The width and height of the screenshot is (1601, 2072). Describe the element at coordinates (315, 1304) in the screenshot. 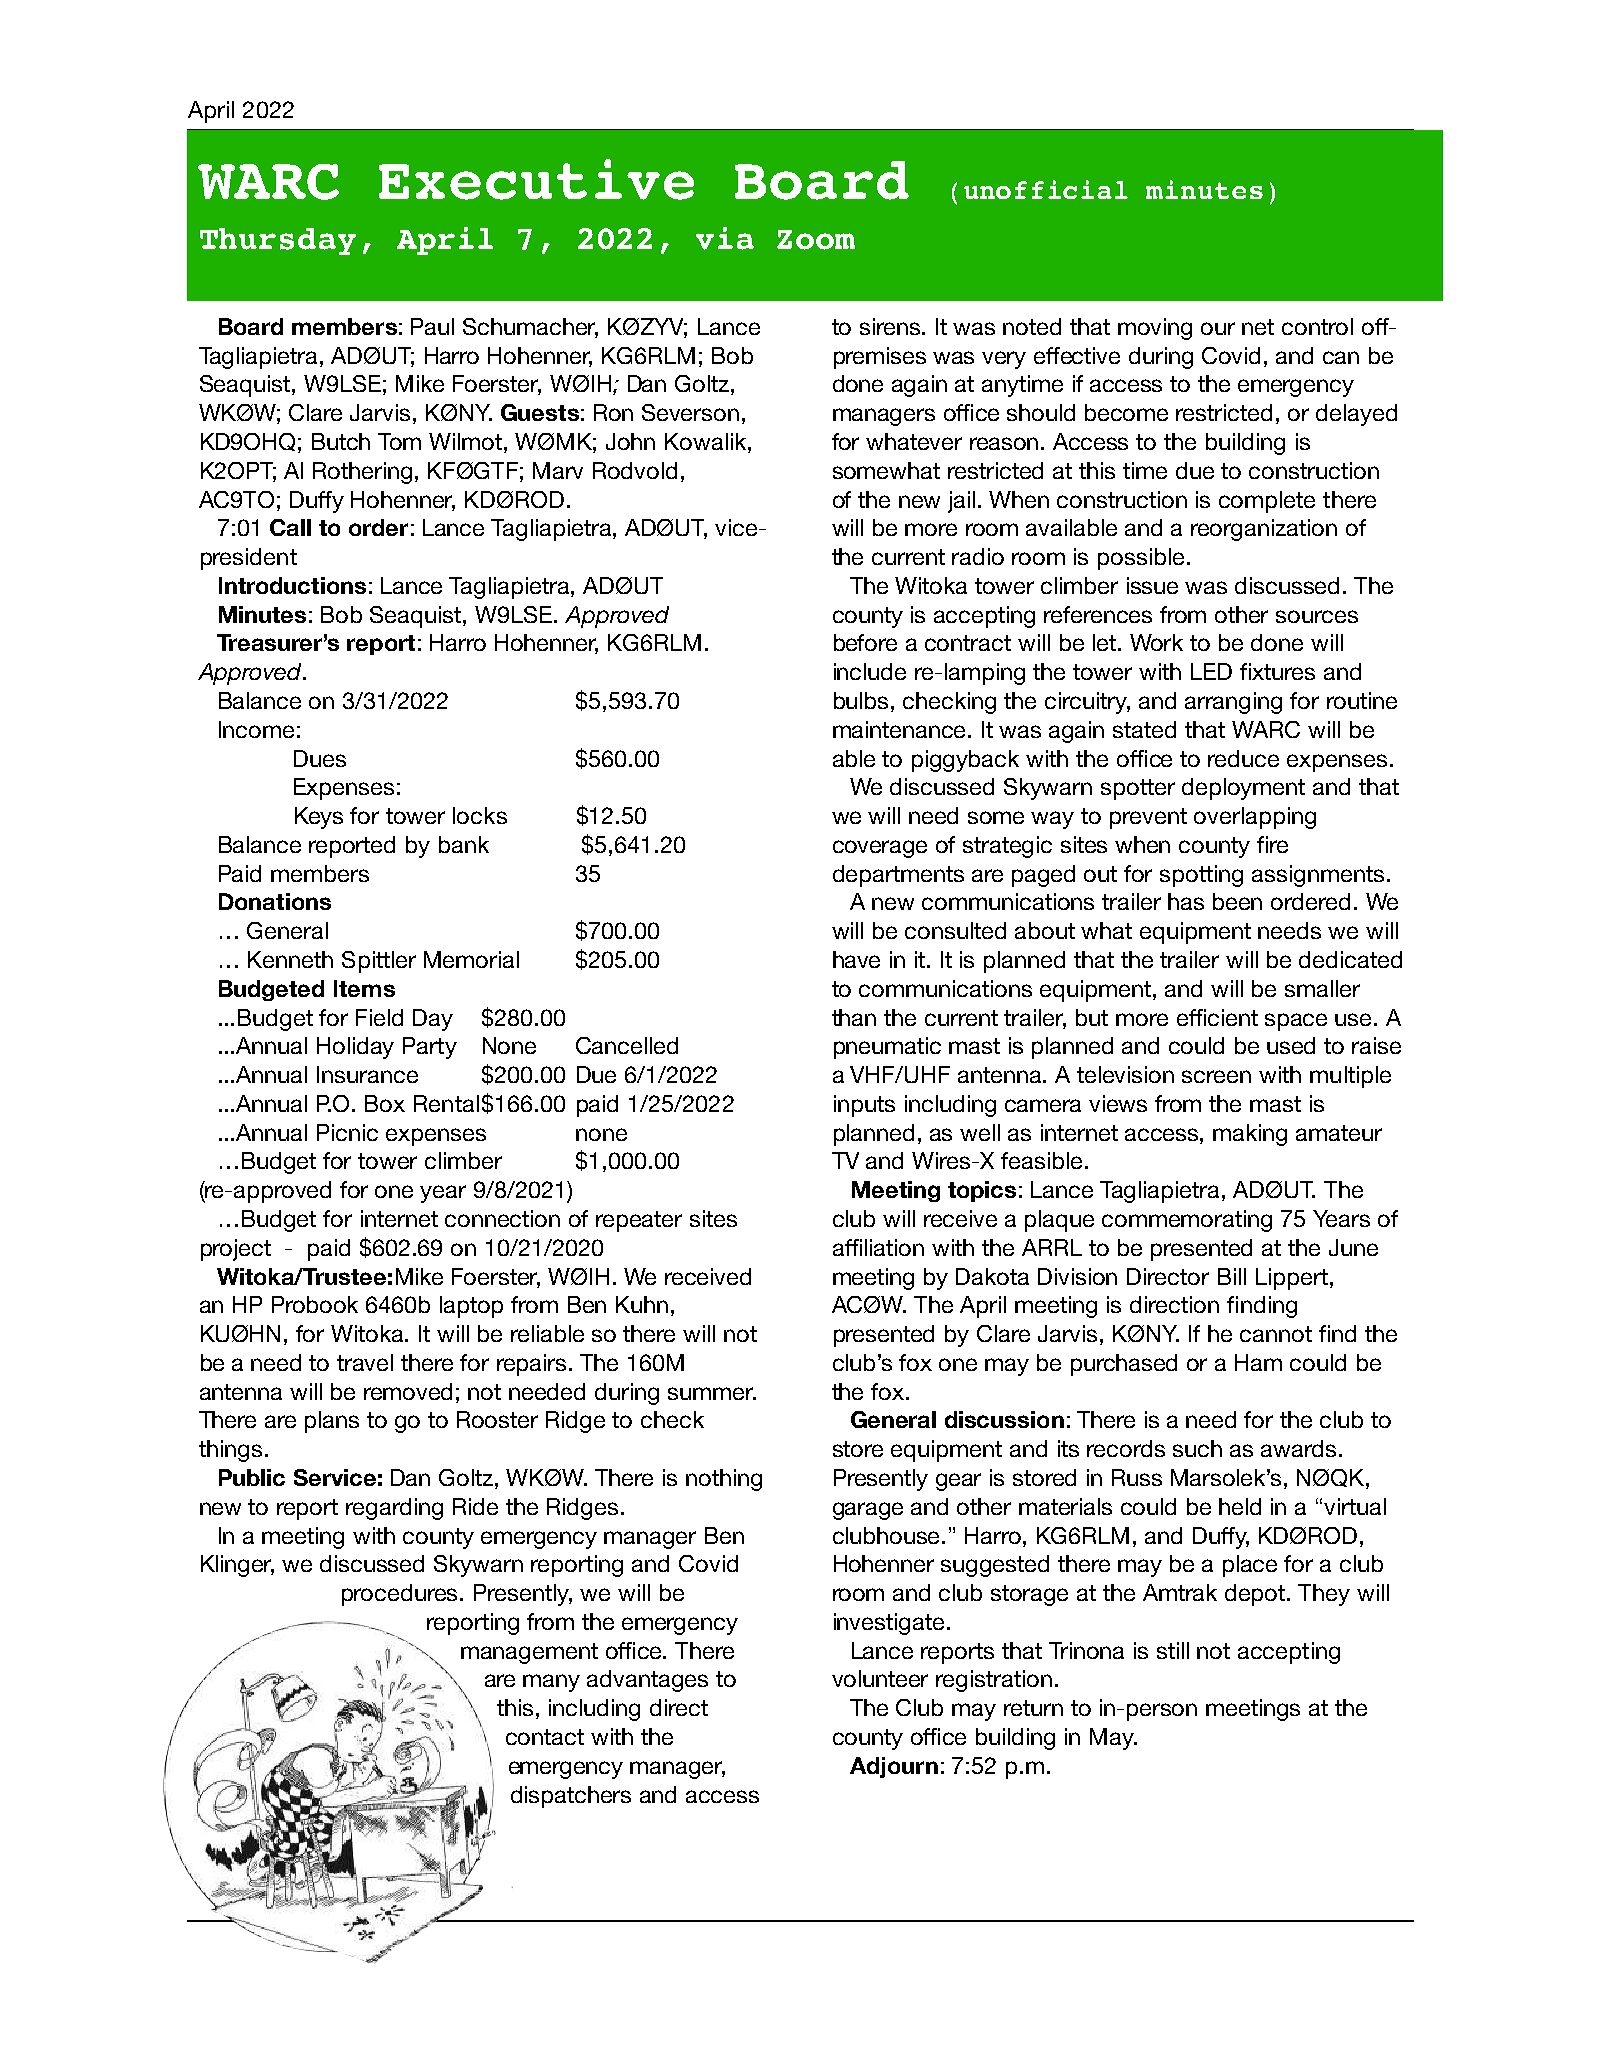

I see `Probook` at that location.
